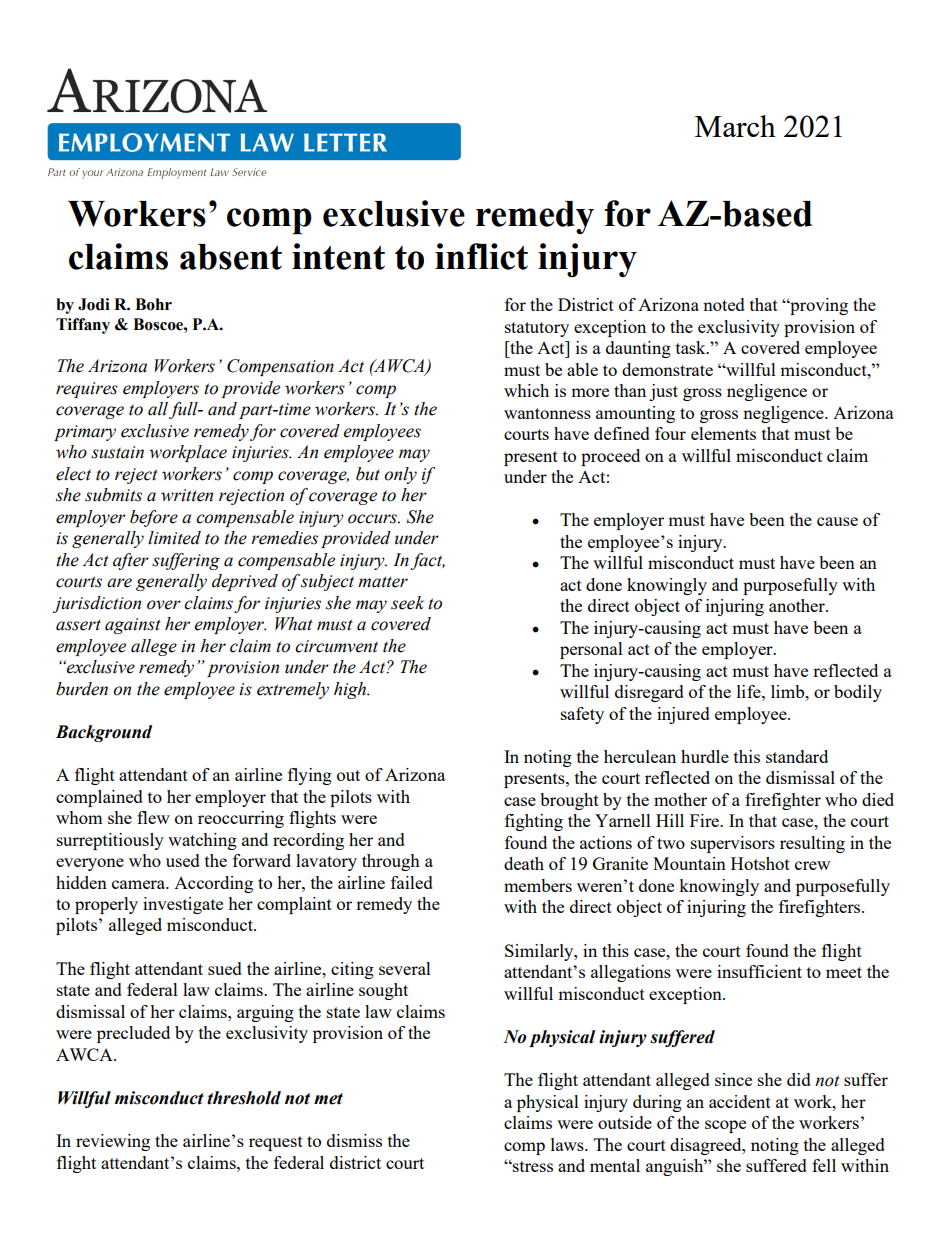  I want to click on which, so click(526, 390).
